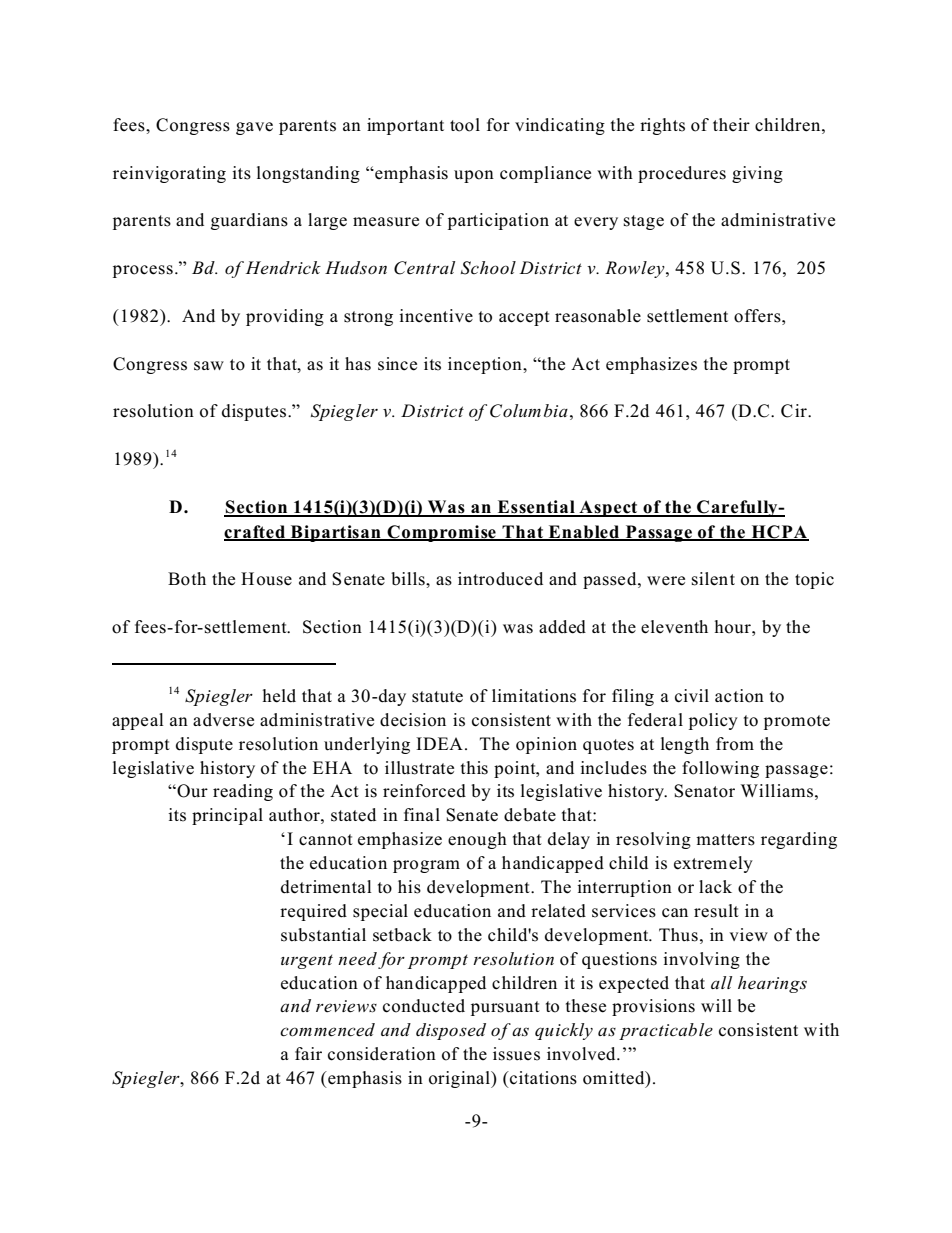 Image resolution: width=952 pixels, height=1233 pixels. I want to click on inception, so click(486, 365).
